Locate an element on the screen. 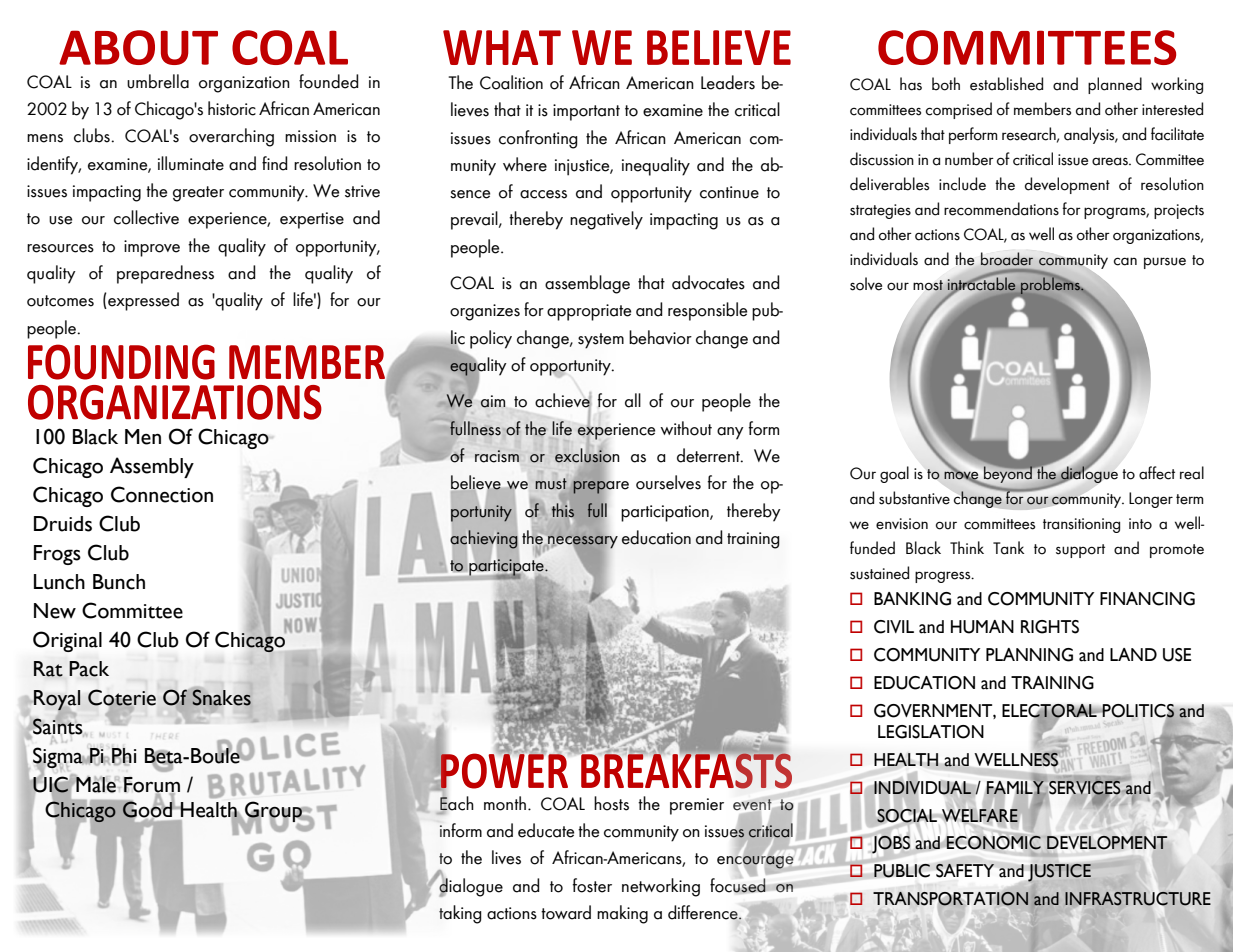 The width and height of the screenshot is (1233, 952). problems is located at coordinates (1051, 285).
